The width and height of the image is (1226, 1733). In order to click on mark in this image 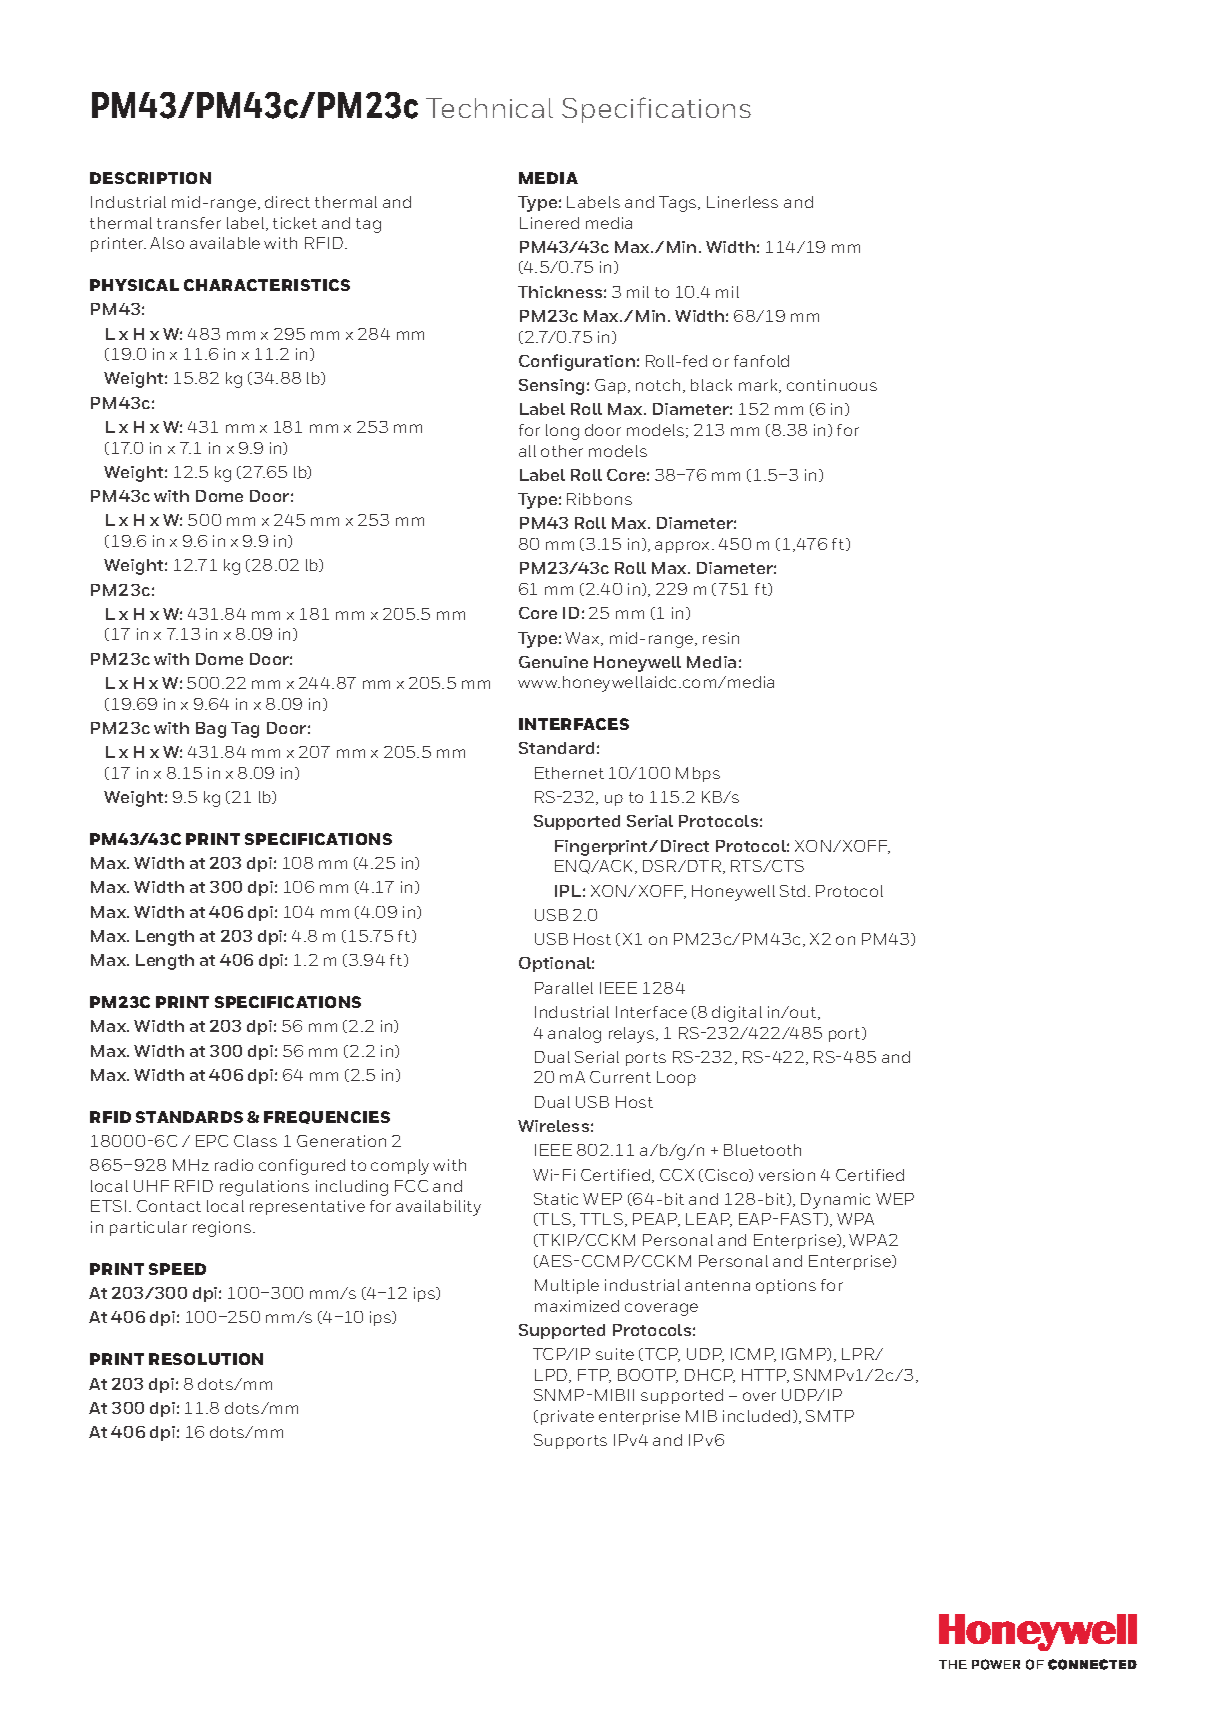, I will do `click(759, 386)`.
